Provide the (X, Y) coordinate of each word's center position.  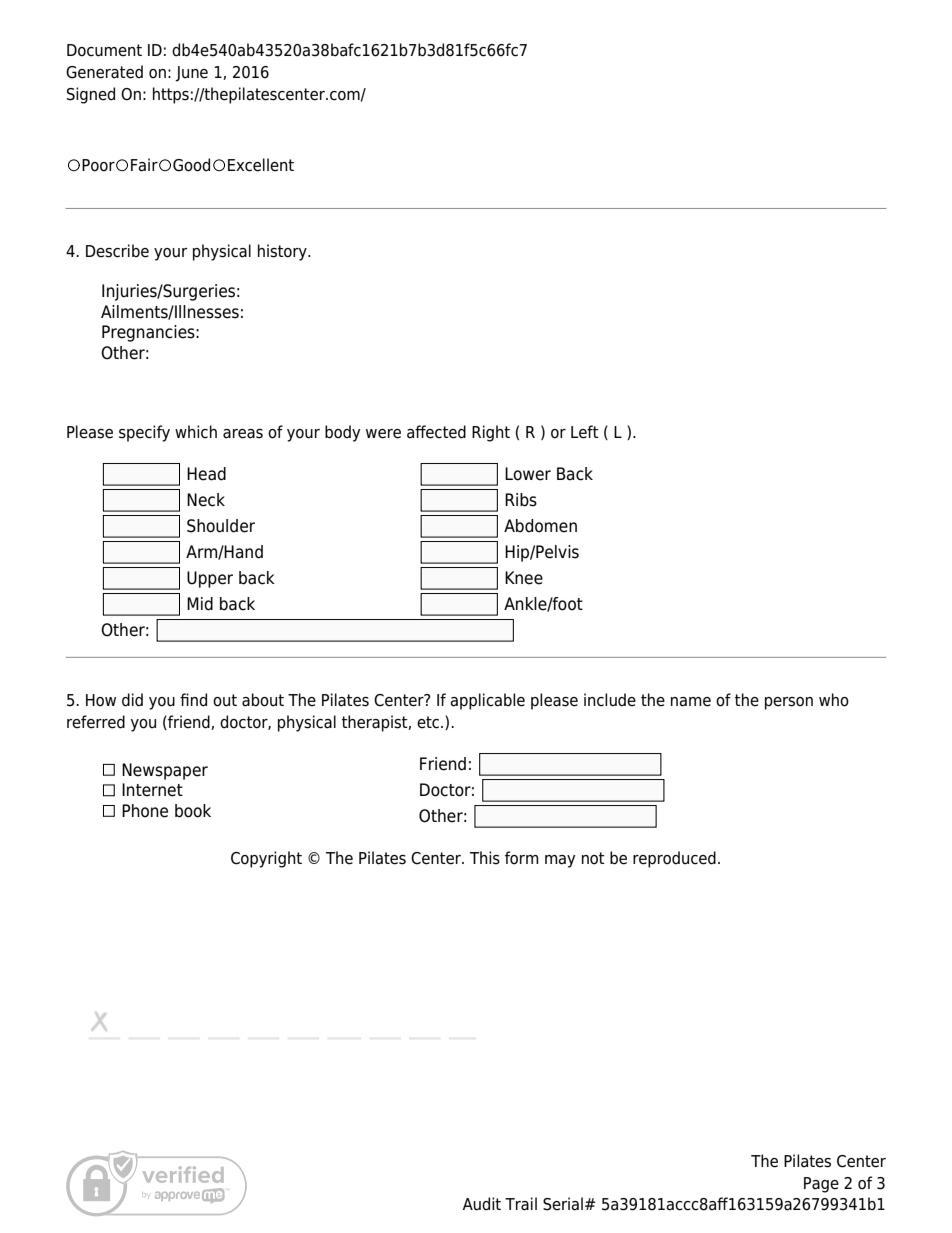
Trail (521, 1204)
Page (821, 1185)
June (191, 74)
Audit (482, 1204)
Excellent (261, 165)
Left (585, 432)
